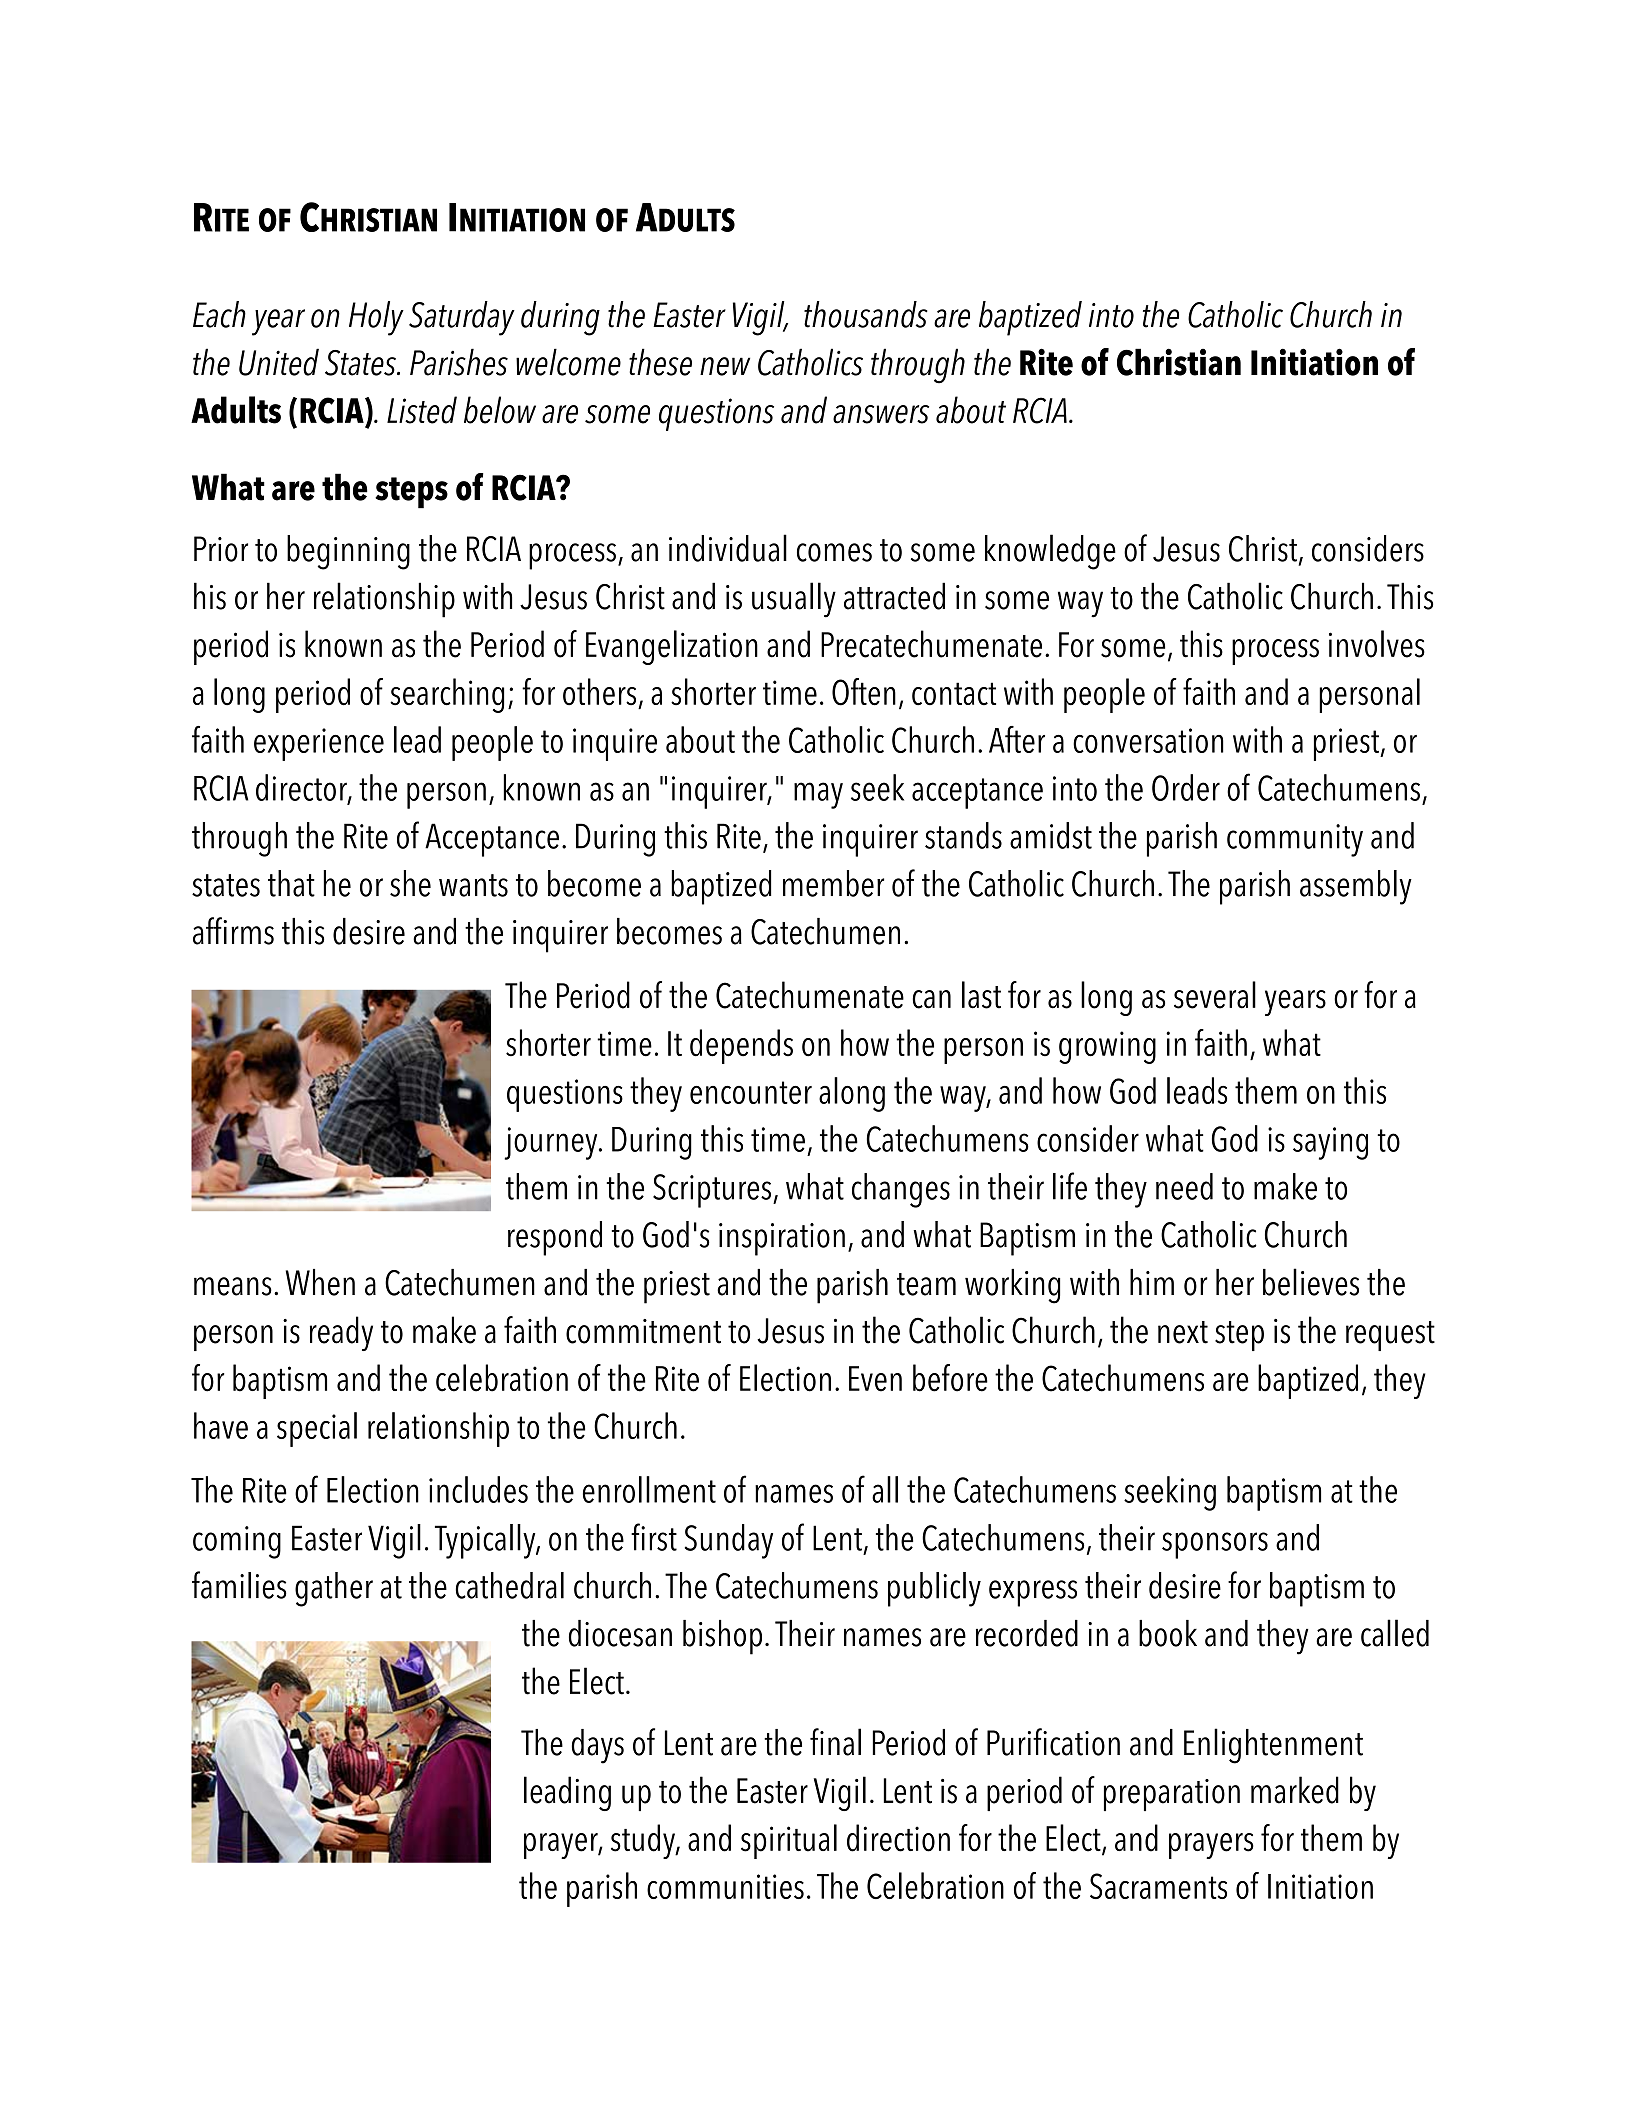 The height and width of the document is (2106, 1628). What do you see at coordinates (789, 1841) in the document?
I see `spiritual` at bounding box center [789, 1841].
